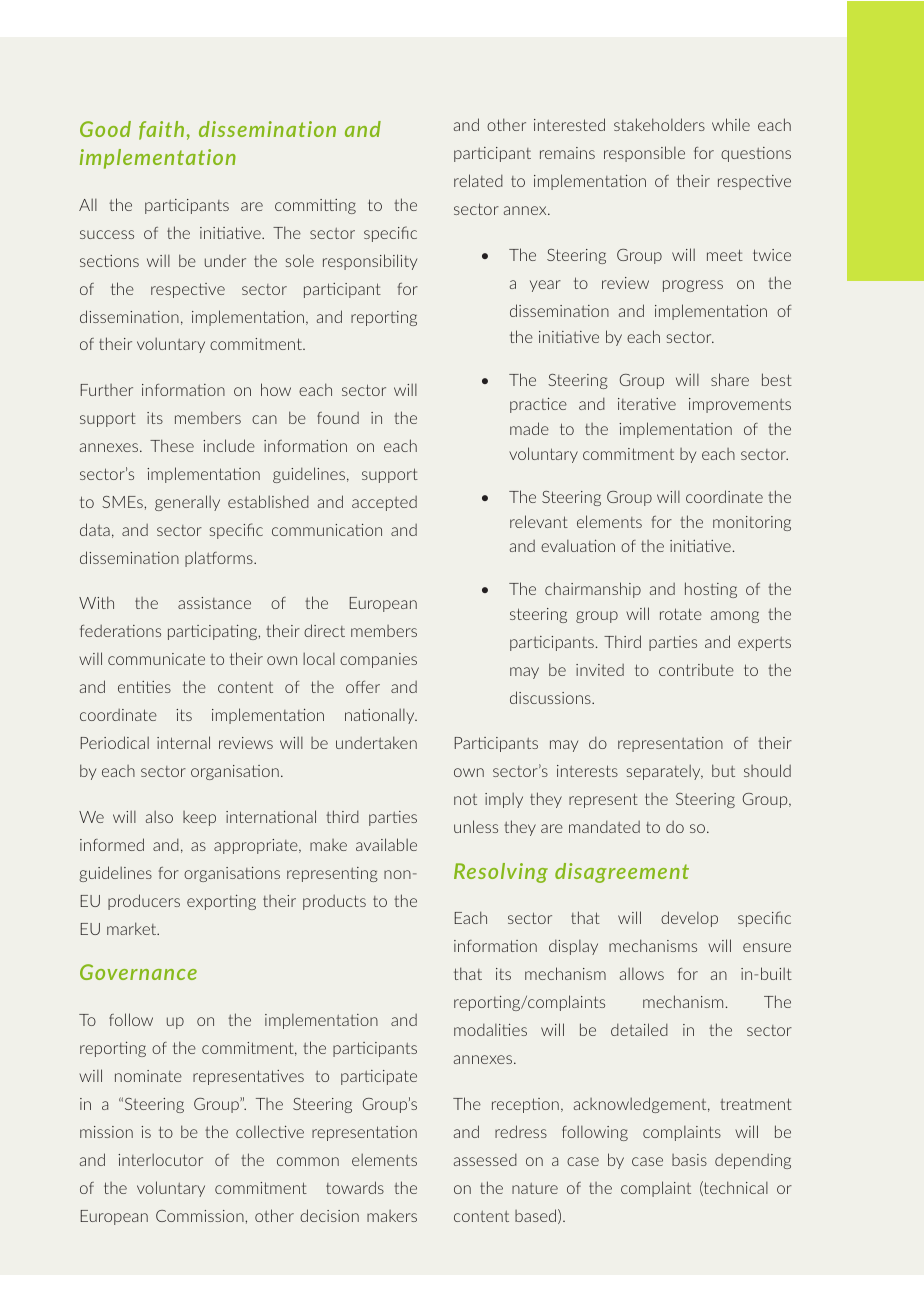 This page has width=924, height=1308. Describe the element at coordinates (485, 1159) in the page. I see `assessed` at that location.
